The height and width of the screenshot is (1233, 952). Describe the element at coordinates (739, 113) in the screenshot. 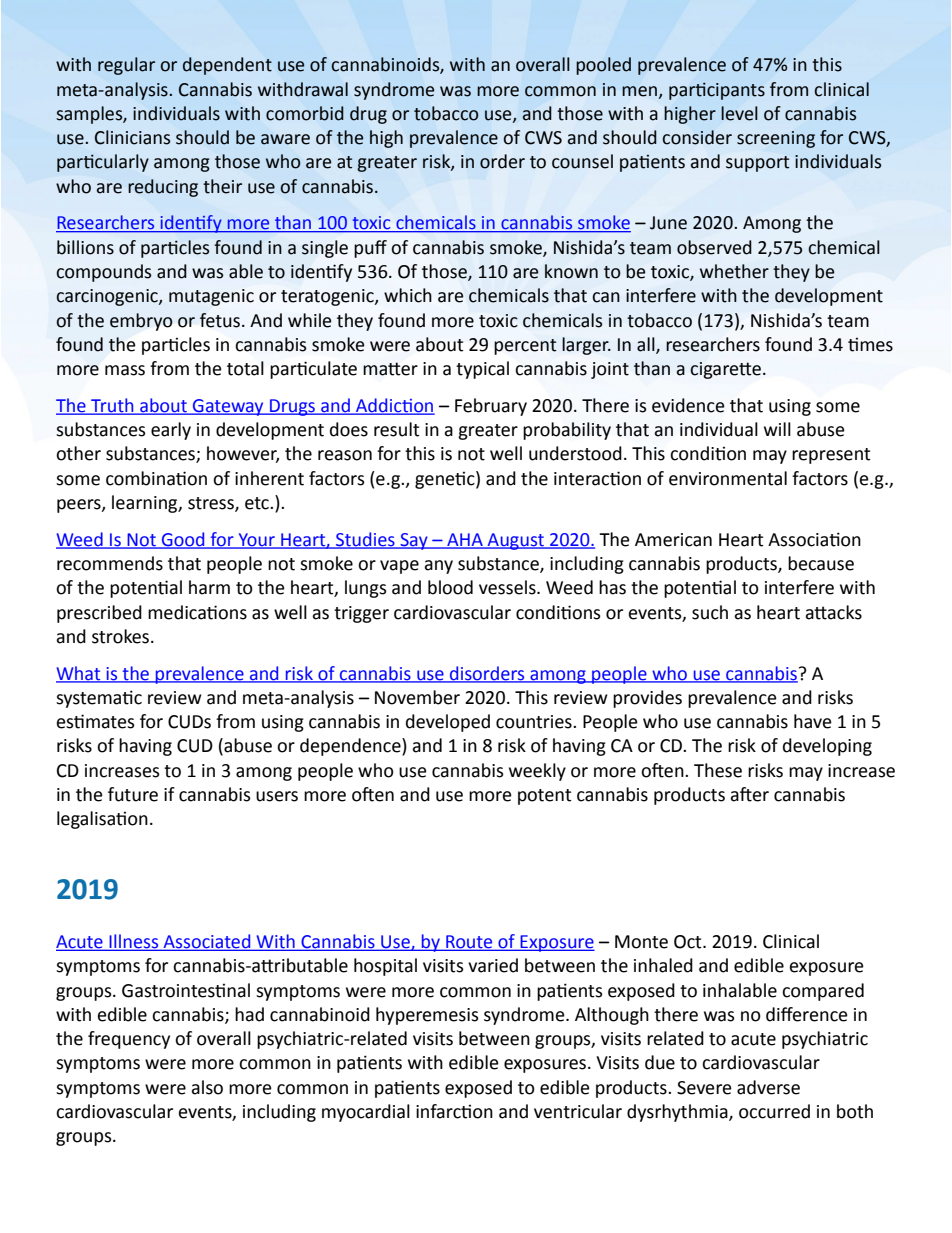

I see `level` at that location.
